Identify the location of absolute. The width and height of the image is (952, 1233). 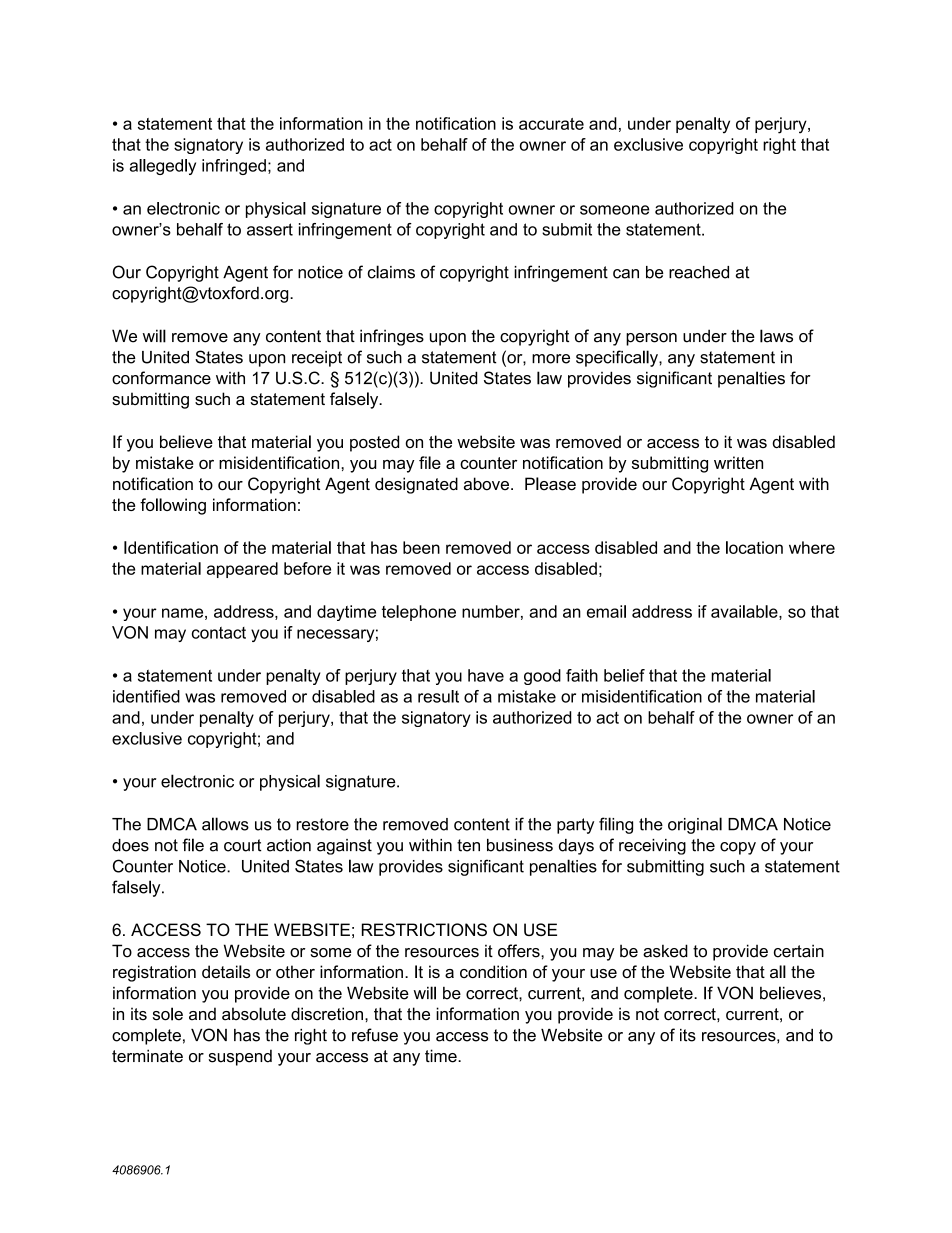
(254, 1014).
